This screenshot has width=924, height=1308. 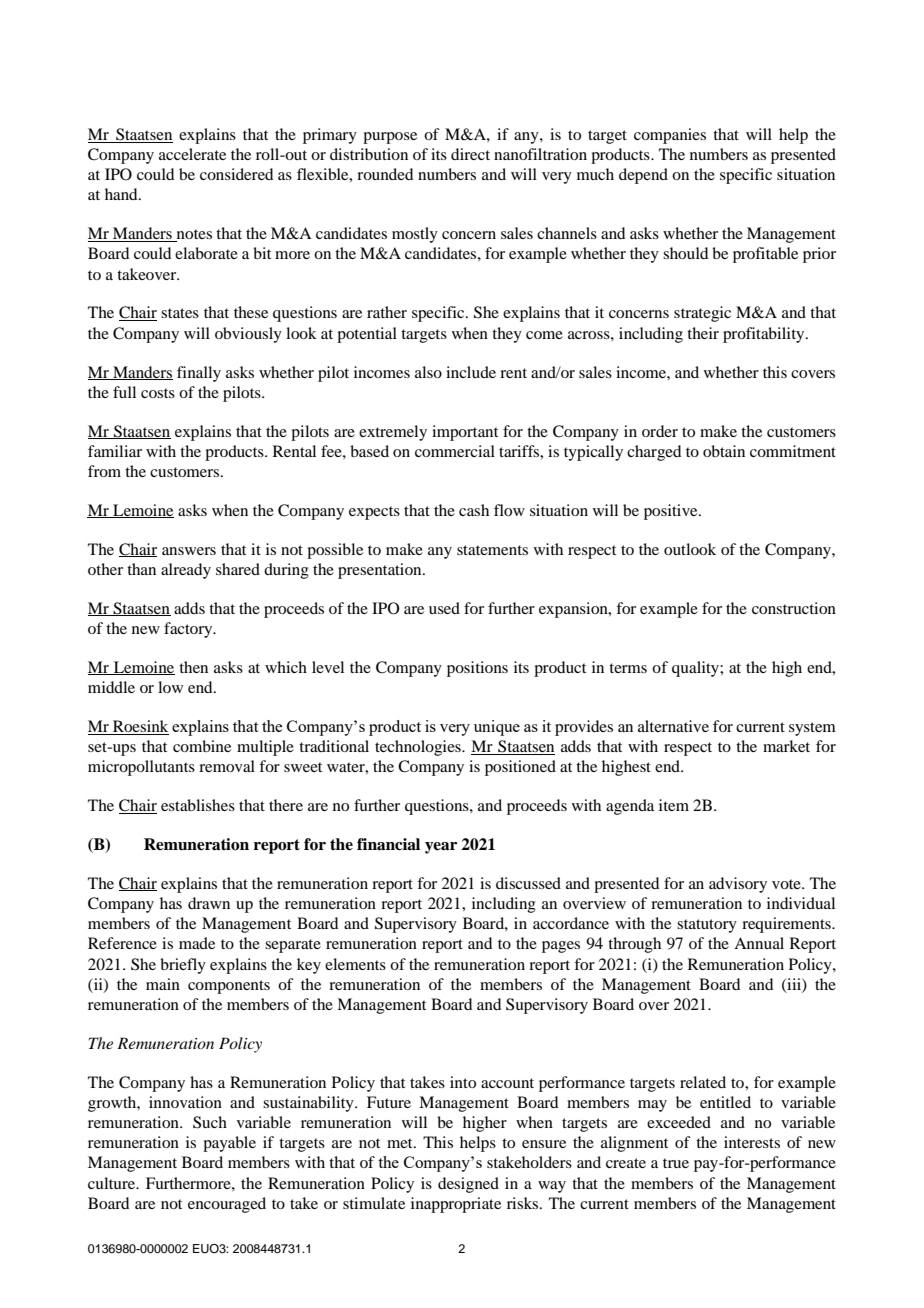 What do you see at coordinates (765, 335) in the screenshot?
I see `profitability` at bounding box center [765, 335].
